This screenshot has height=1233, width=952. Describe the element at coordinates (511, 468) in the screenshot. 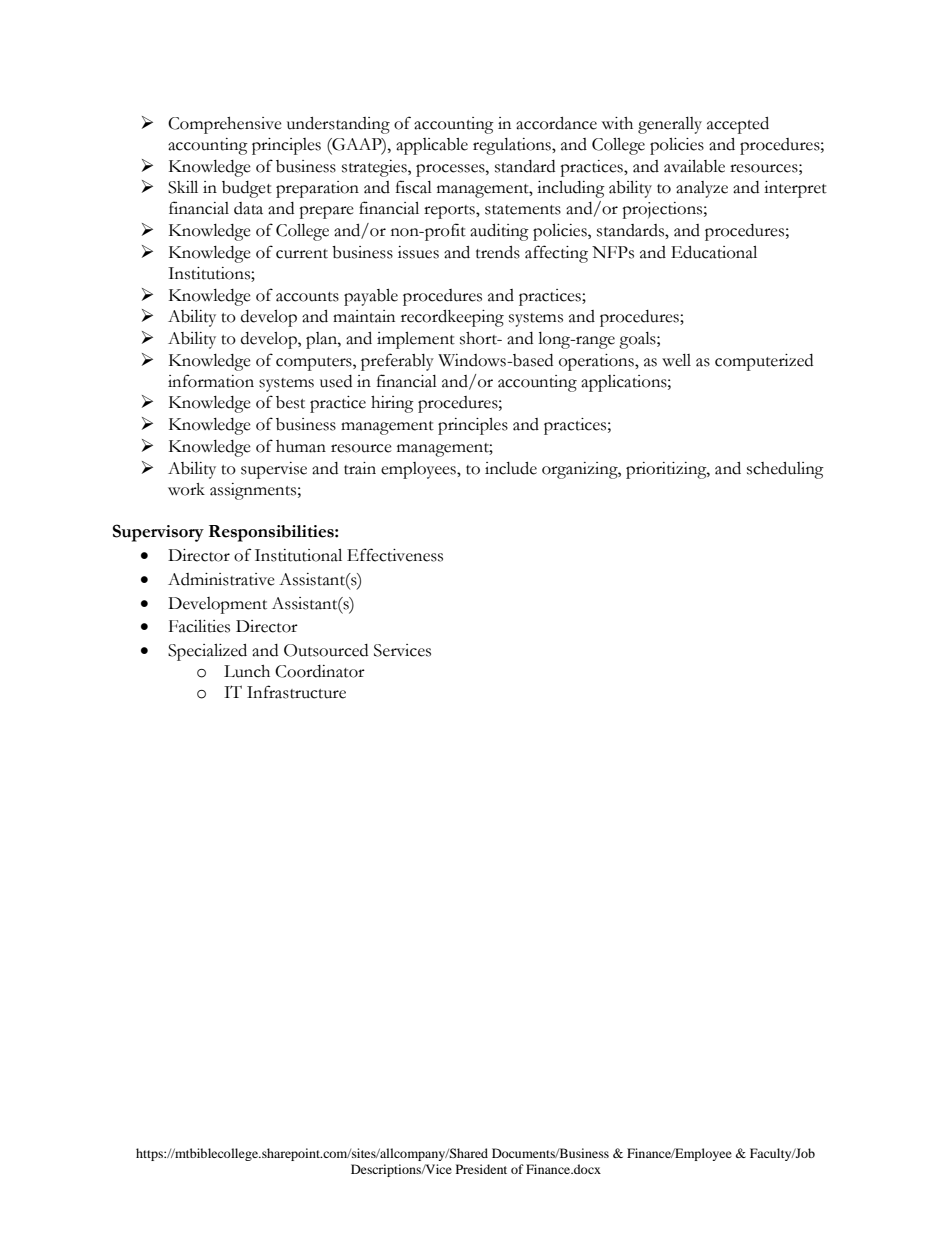

I see `include` at that location.
